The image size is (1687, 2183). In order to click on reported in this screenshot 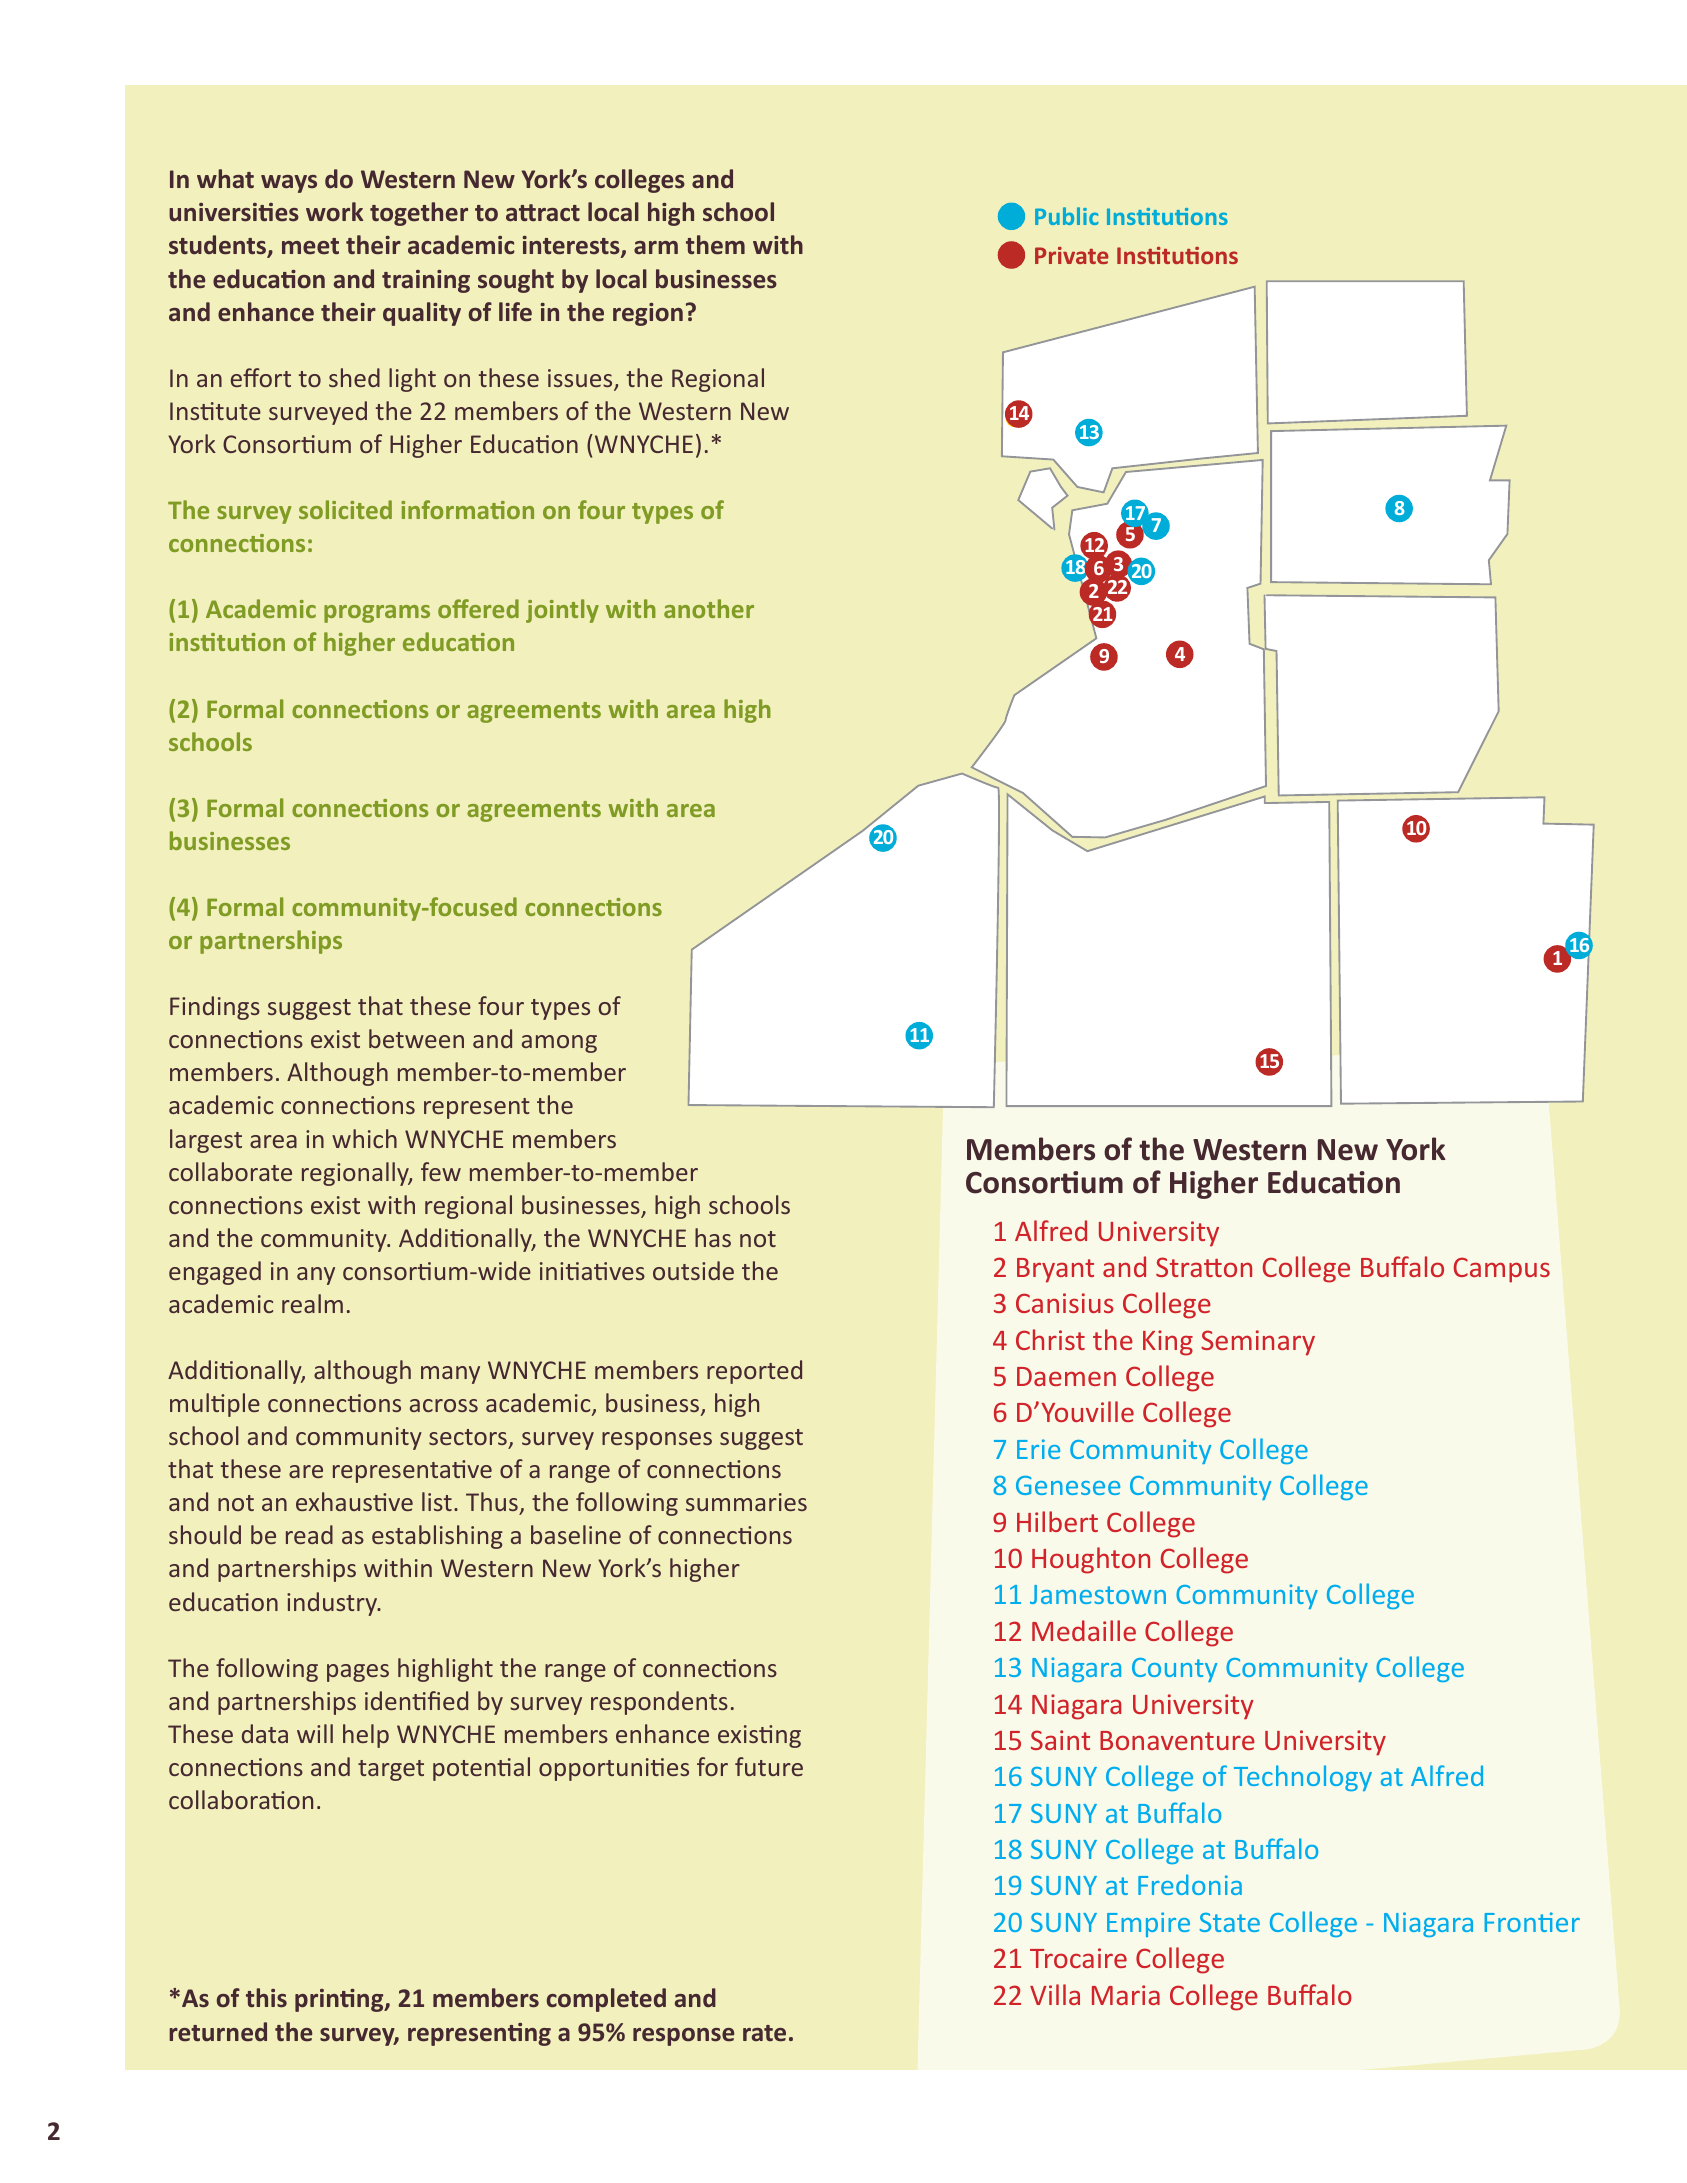, I will do `click(754, 1372)`.
